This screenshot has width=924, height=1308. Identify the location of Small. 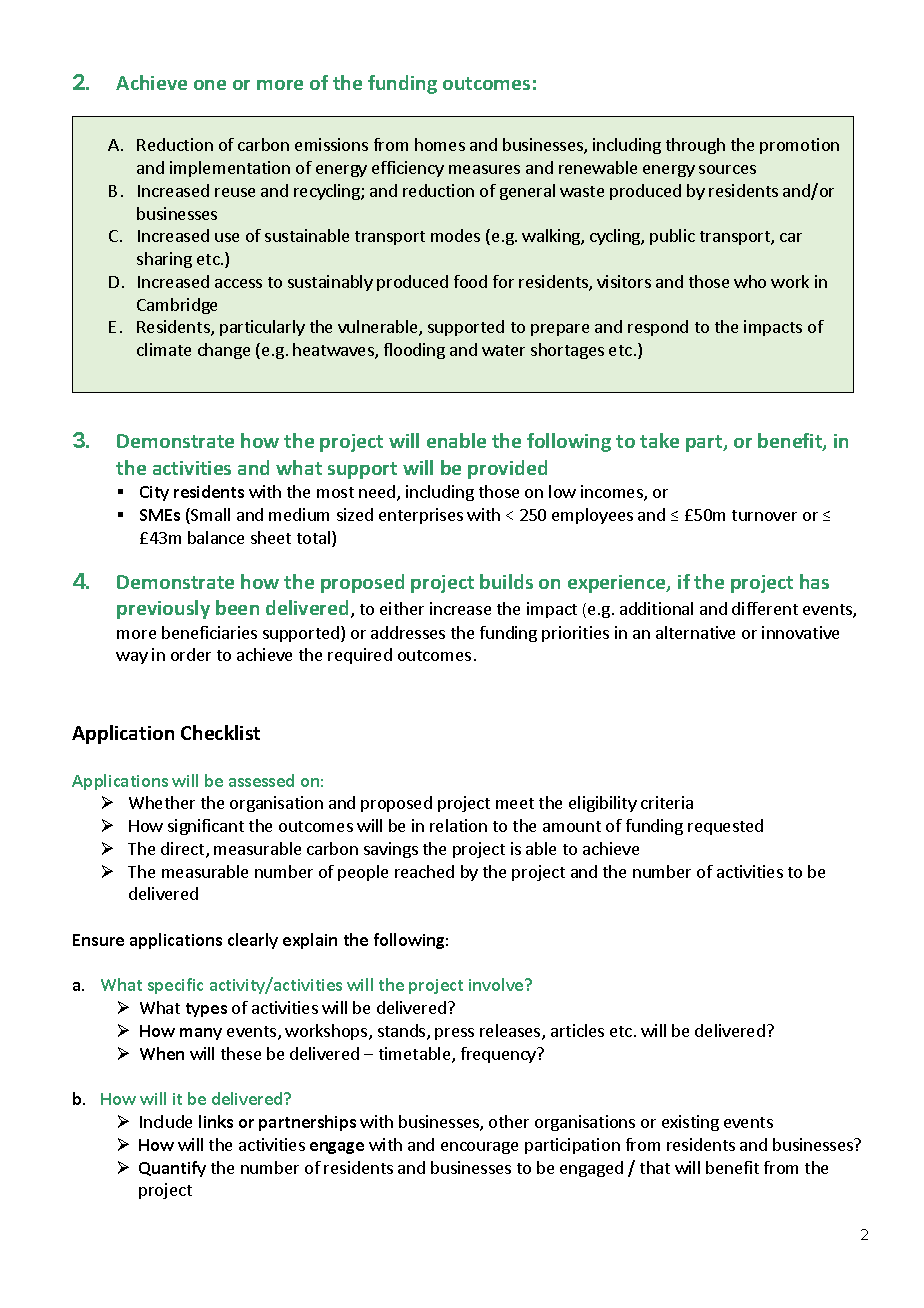
(209, 516).
